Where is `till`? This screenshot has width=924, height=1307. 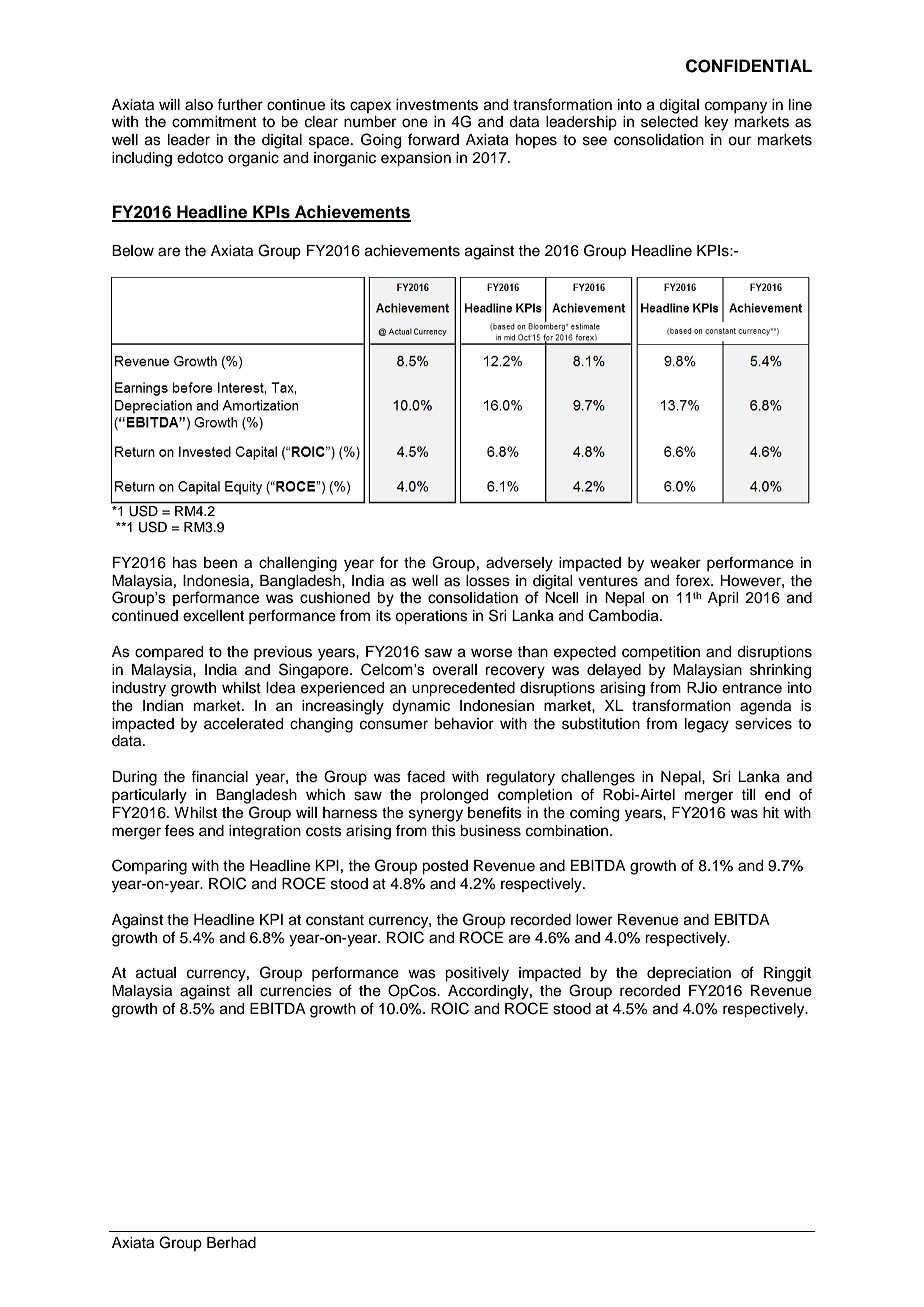
till is located at coordinates (748, 794).
